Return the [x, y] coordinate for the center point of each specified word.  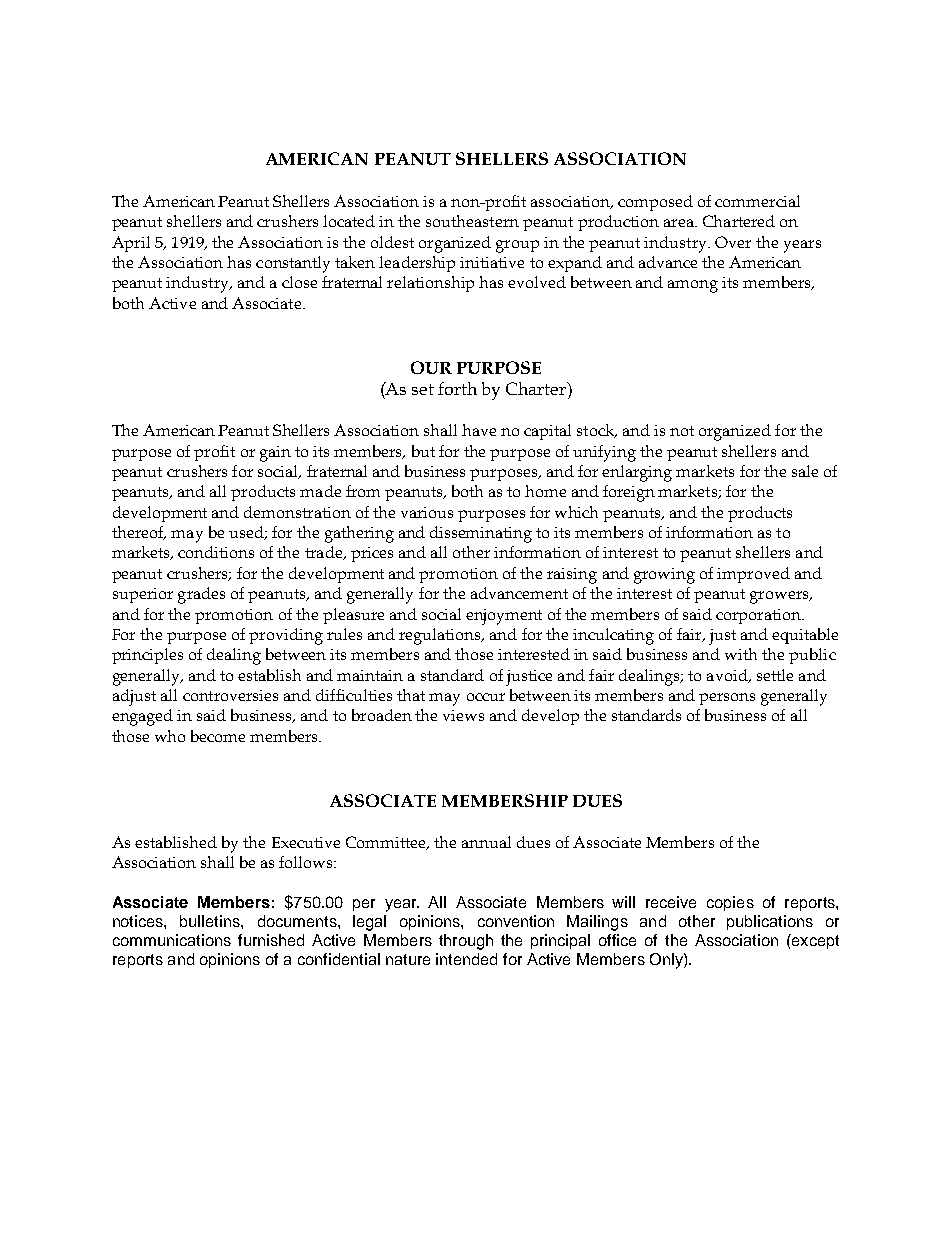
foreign [629, 493]
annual [486, 842]
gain [275, 454]
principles [147, 656]
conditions [216, 552]
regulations [441, 636]
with [741, 654]
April [131, 244]
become [218, 736]
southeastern [472, 221]
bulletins [211, 921]
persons [727, 699]
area [680, 223]
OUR [431, 367]
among [693, 286]
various [427, 512]
